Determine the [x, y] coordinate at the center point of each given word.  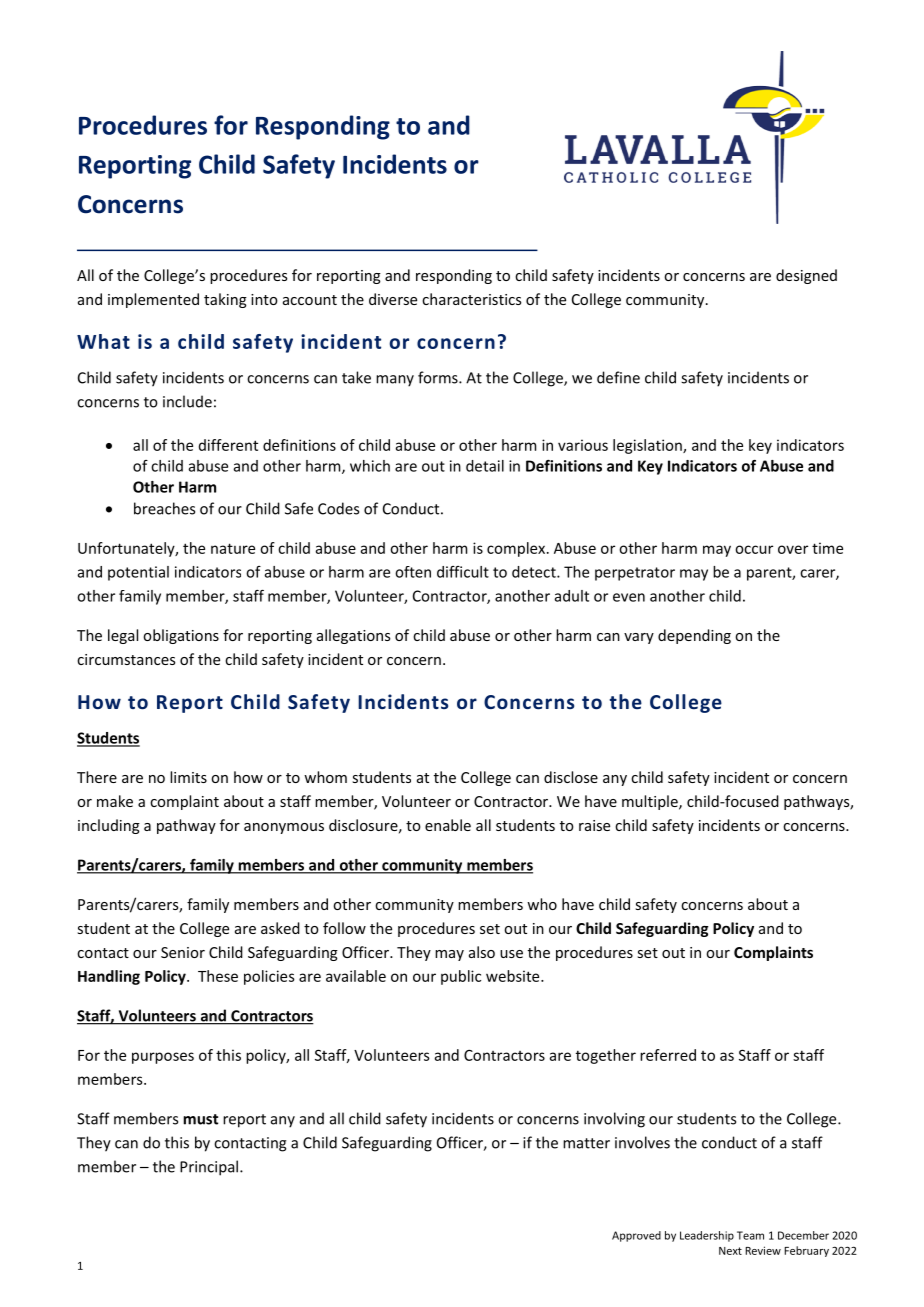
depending [694, 636]
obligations [181, 636]
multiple [651, 802]
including [109, 826]
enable [448, 825]
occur [754, 549]
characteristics [471, 299]
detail [485, 466]
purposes [163, 1058]
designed [806, 276]
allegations [353, 636]
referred [668, 1055]
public [461, 977]
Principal [209, 1168]
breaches [164, 508]
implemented [153, 300]
